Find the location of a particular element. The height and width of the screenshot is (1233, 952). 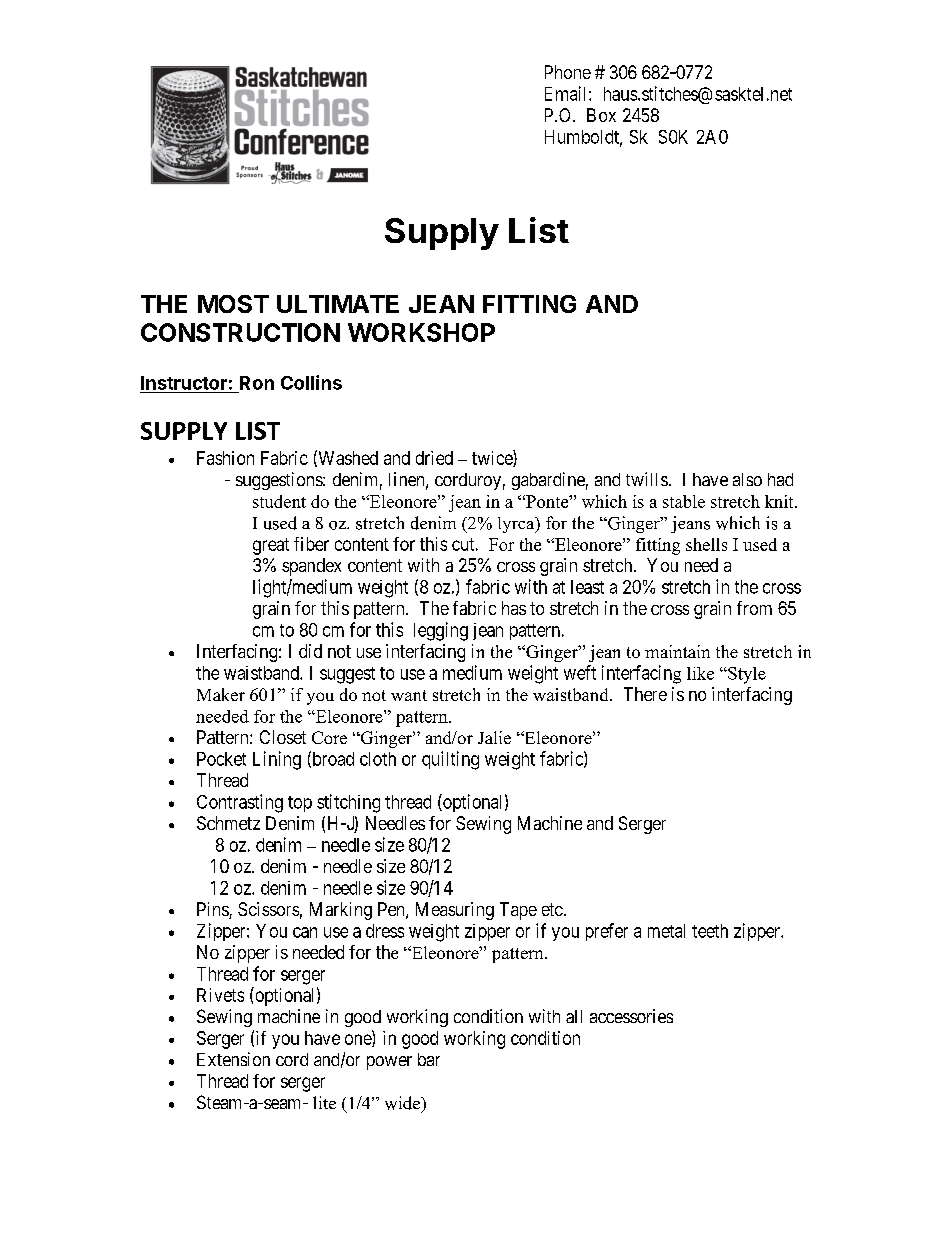

great is located at coordinates (271, 546).
